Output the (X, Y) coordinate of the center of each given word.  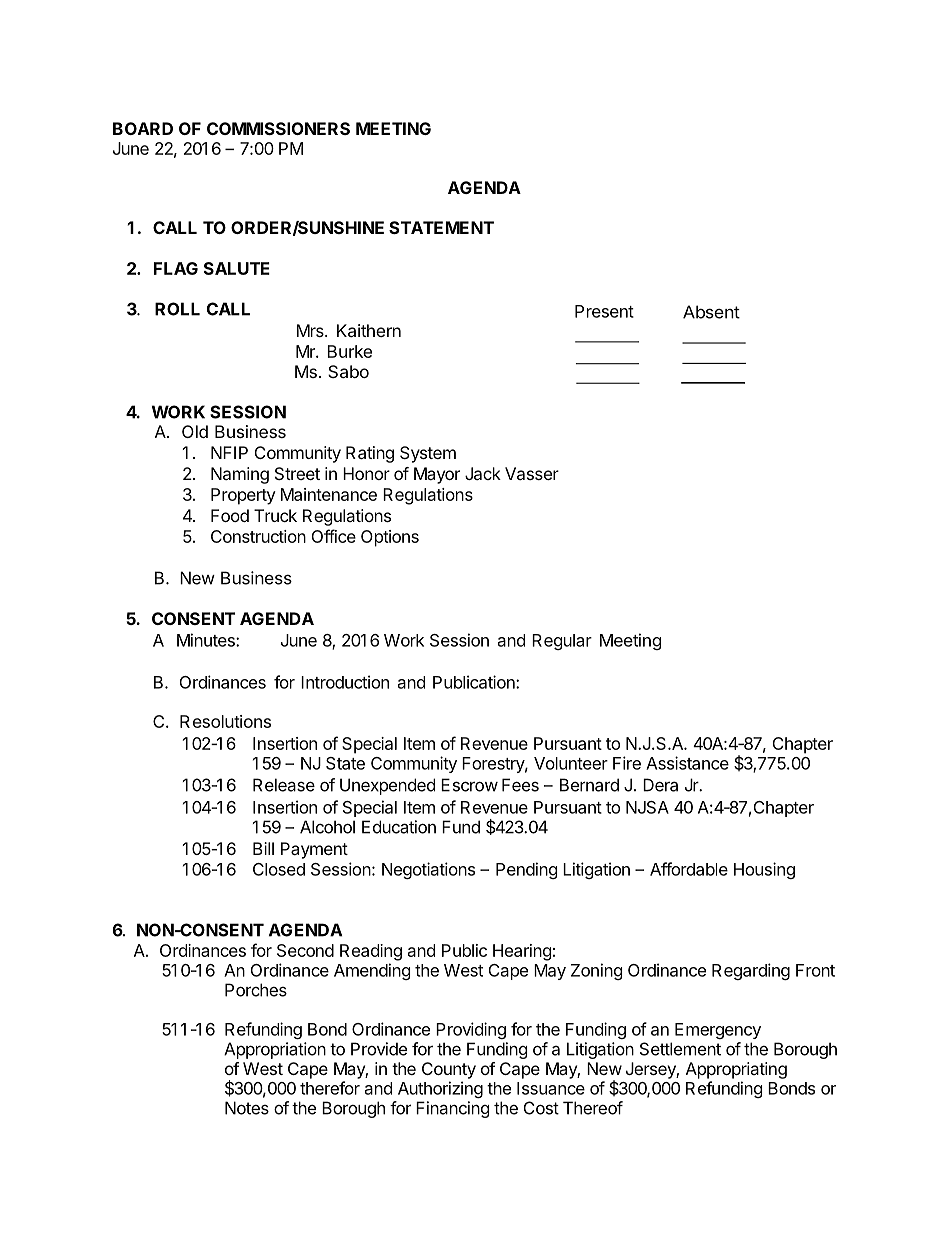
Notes (247, 1108)
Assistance (687, 763)
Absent (711, 312)
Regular (562, 642)
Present (604, 311)
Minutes (207, 640)
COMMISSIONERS (278, 128)
